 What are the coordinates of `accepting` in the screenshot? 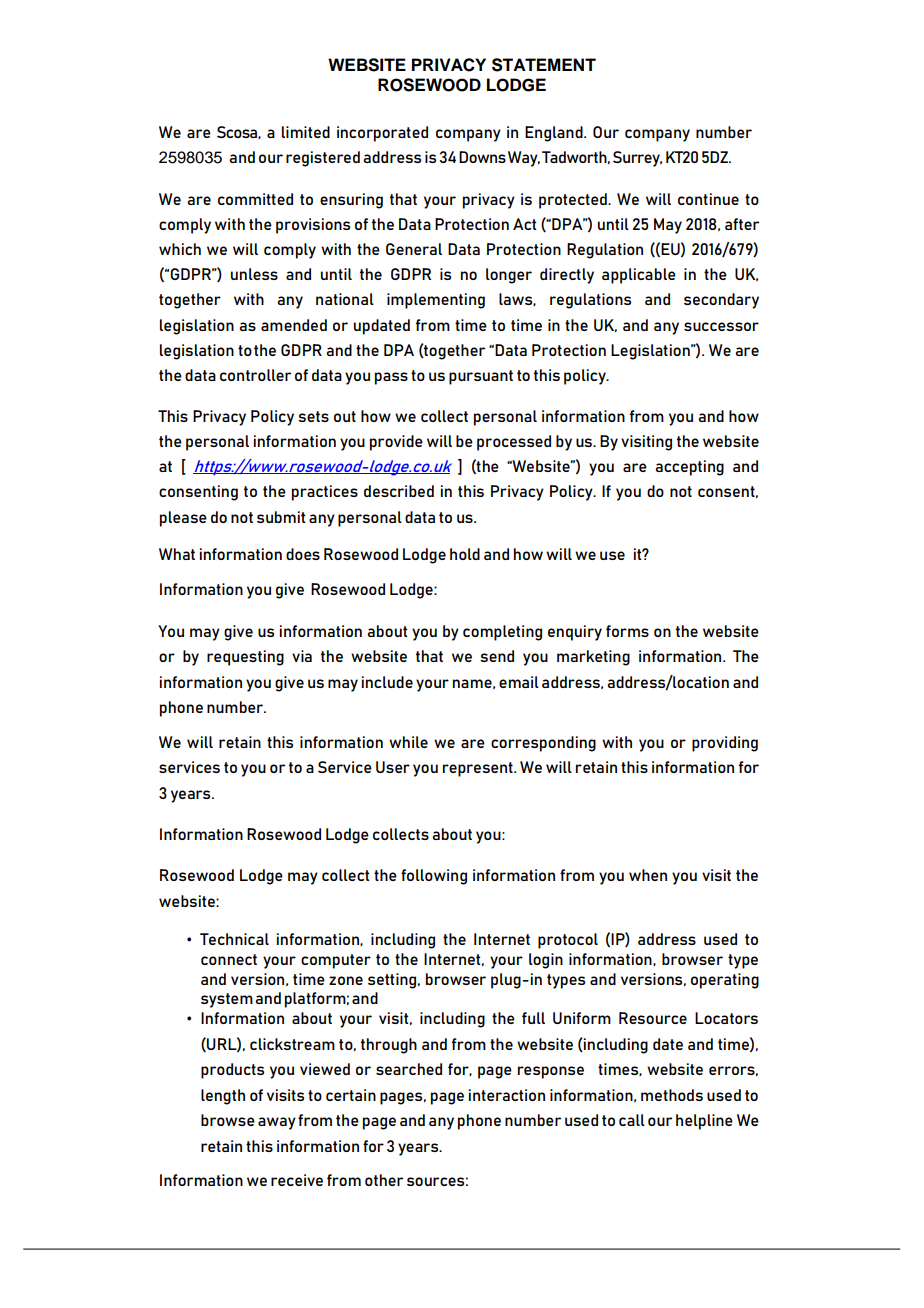 It's located at (689, 468).
